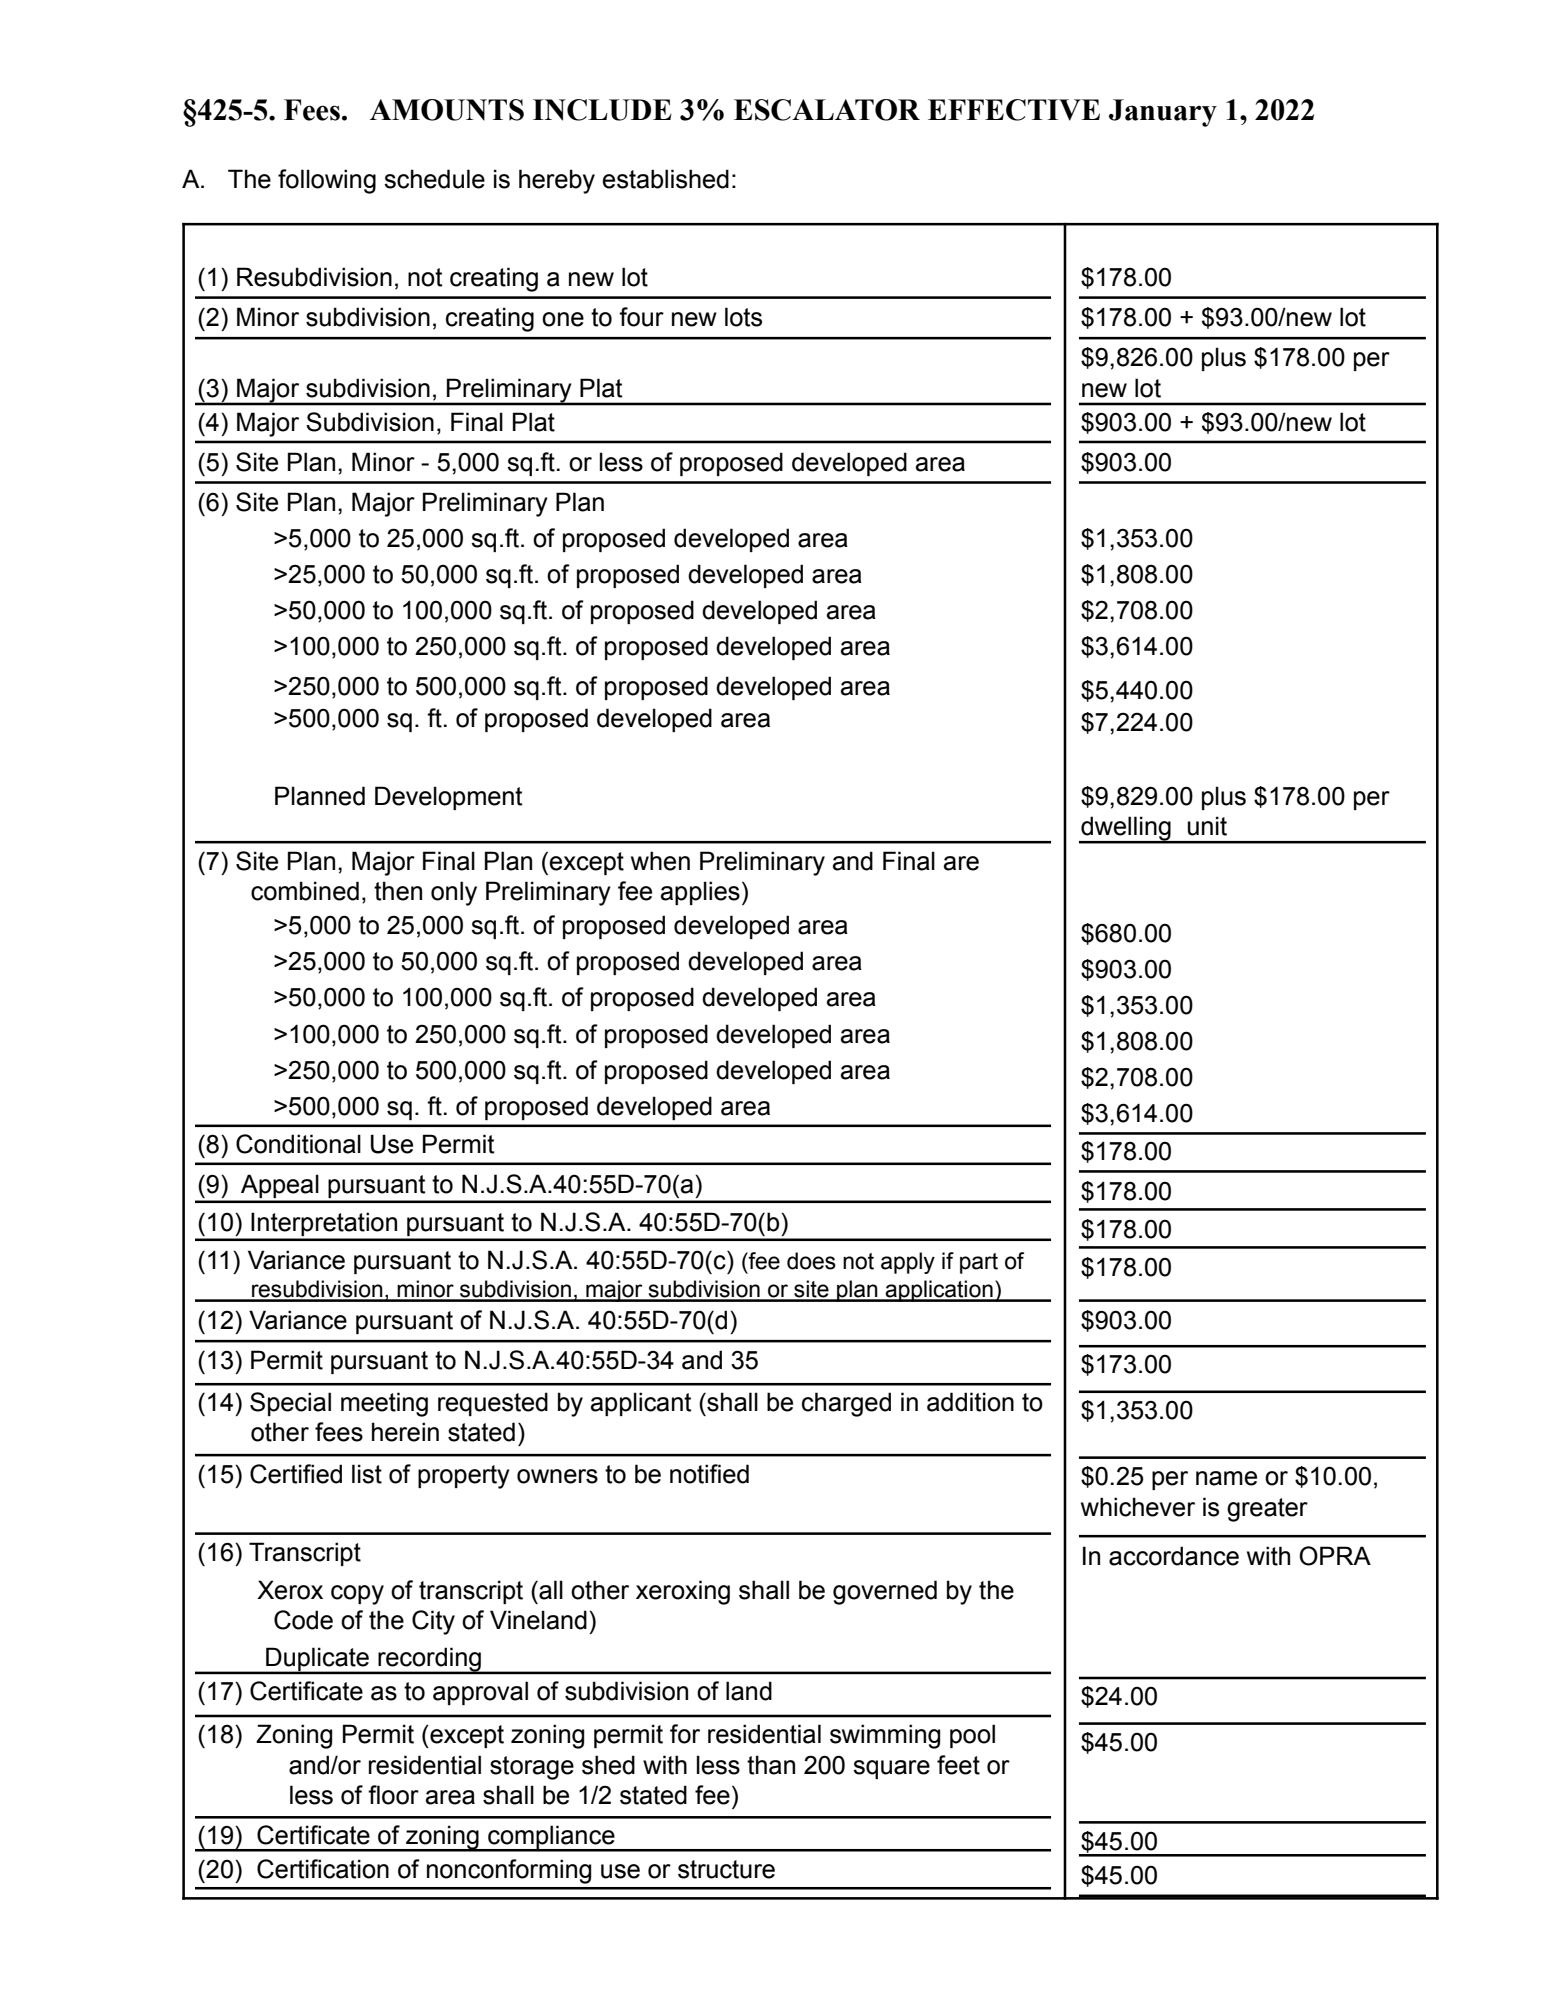  I want to click on January, so click(1163, 113).
